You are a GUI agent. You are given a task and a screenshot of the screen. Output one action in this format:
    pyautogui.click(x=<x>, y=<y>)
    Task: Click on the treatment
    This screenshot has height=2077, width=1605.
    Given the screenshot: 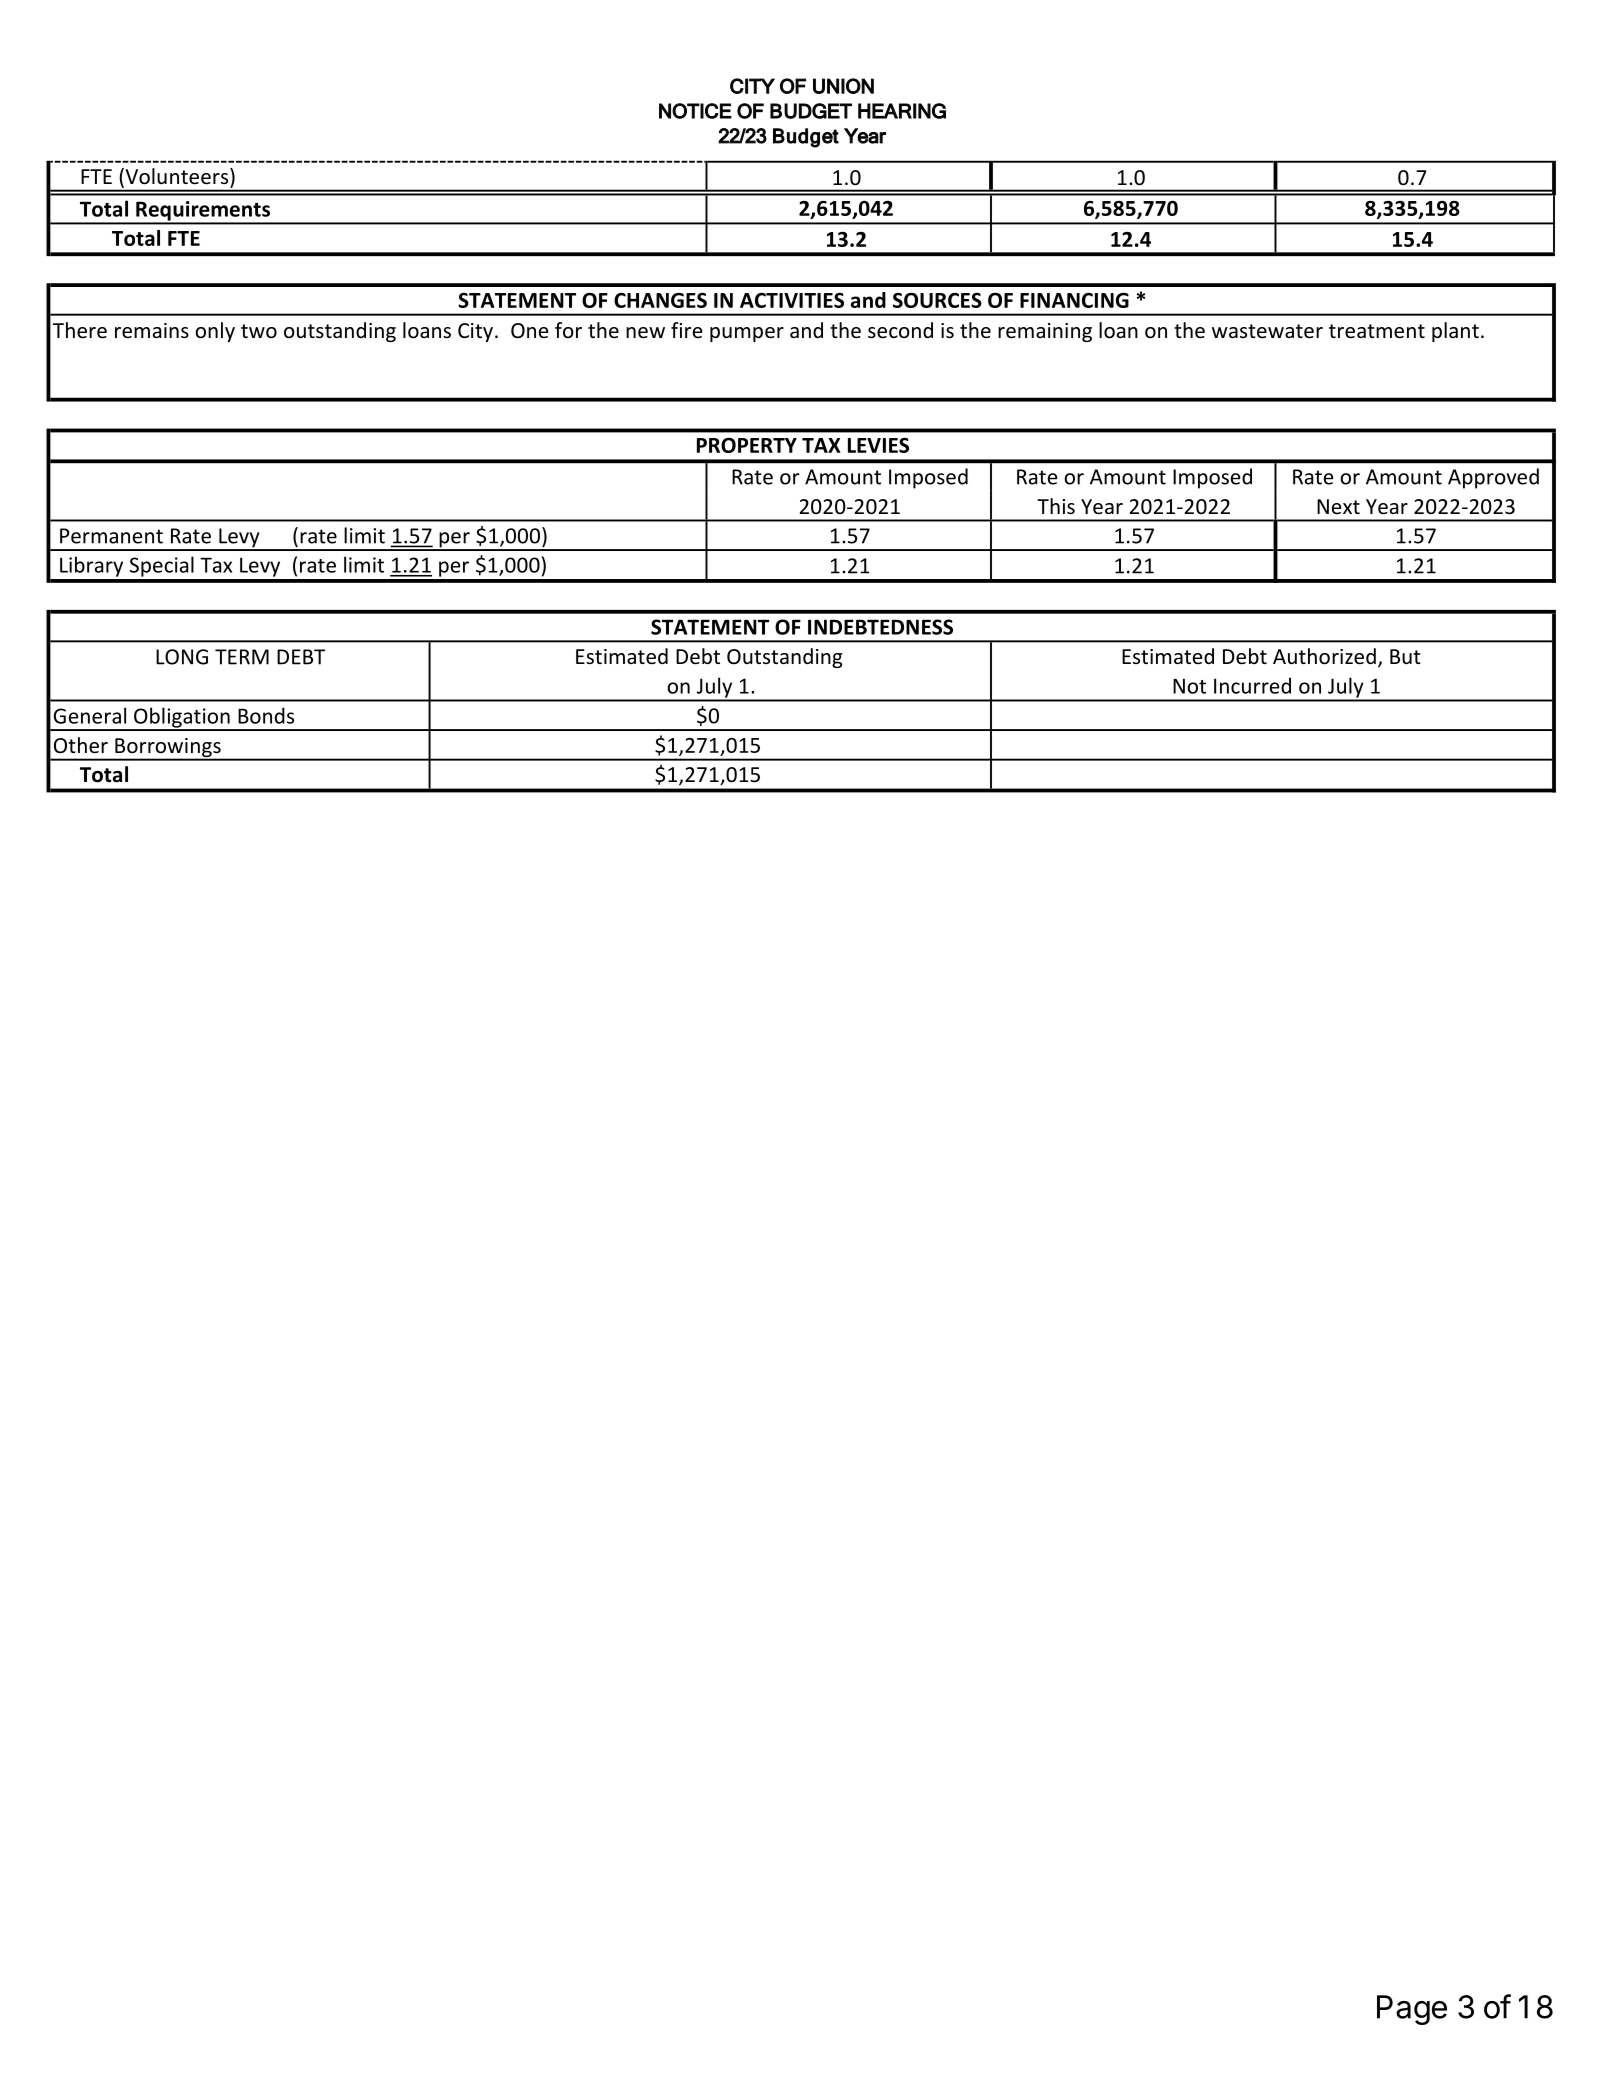 What is the action you would take?
    pyautogui.click(x=1377, y=331)
